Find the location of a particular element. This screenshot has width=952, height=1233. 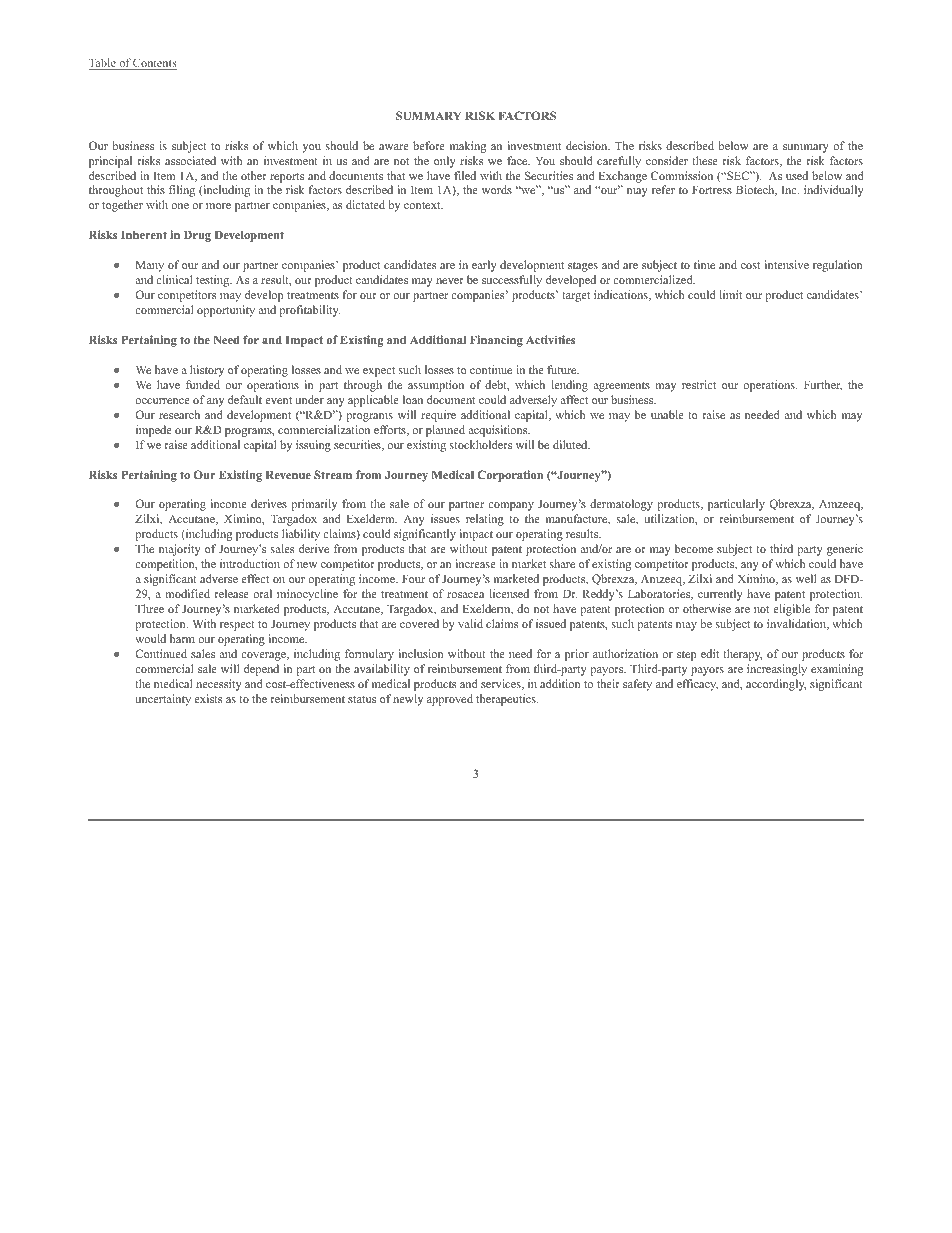

funded is located at coordinates (203, 384).
